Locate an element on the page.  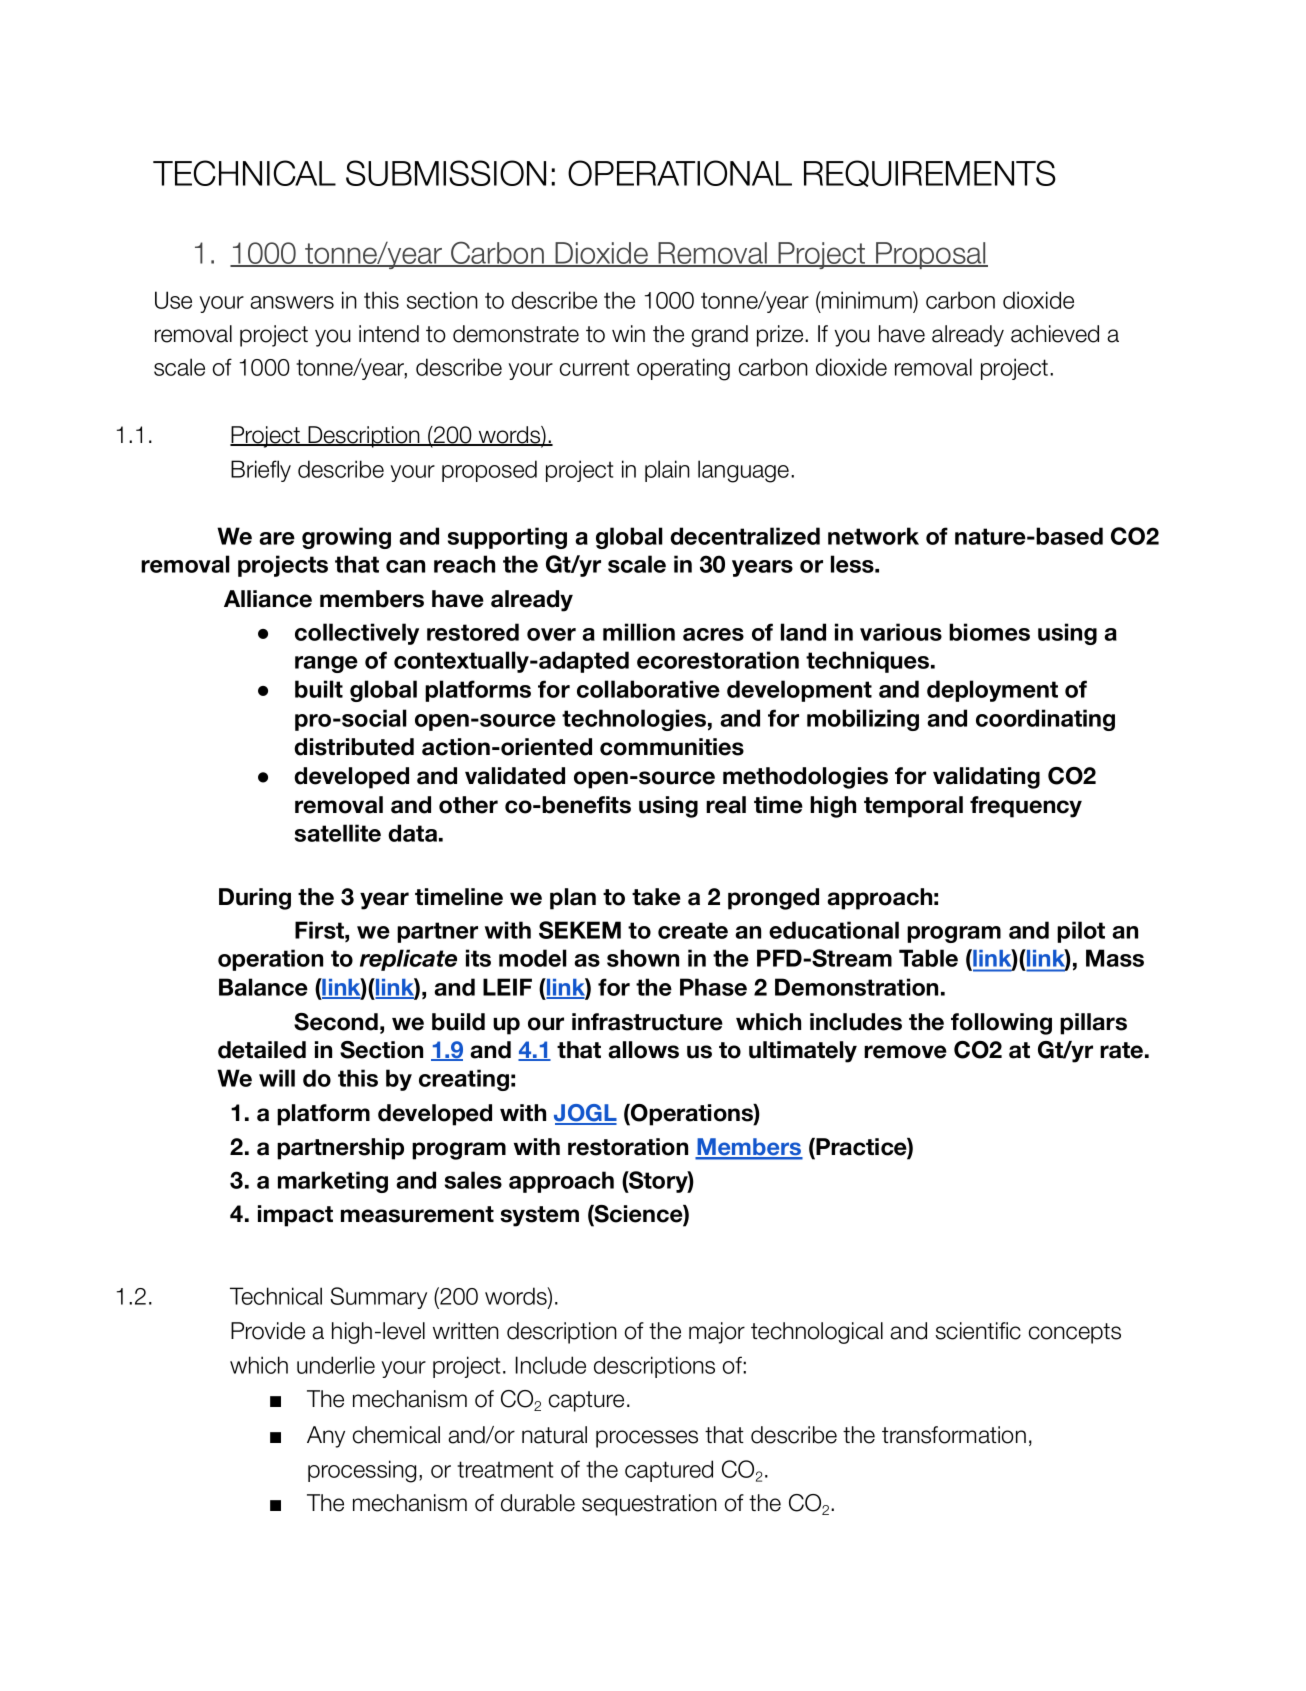
satellite is located at coordinates (338, 833).
